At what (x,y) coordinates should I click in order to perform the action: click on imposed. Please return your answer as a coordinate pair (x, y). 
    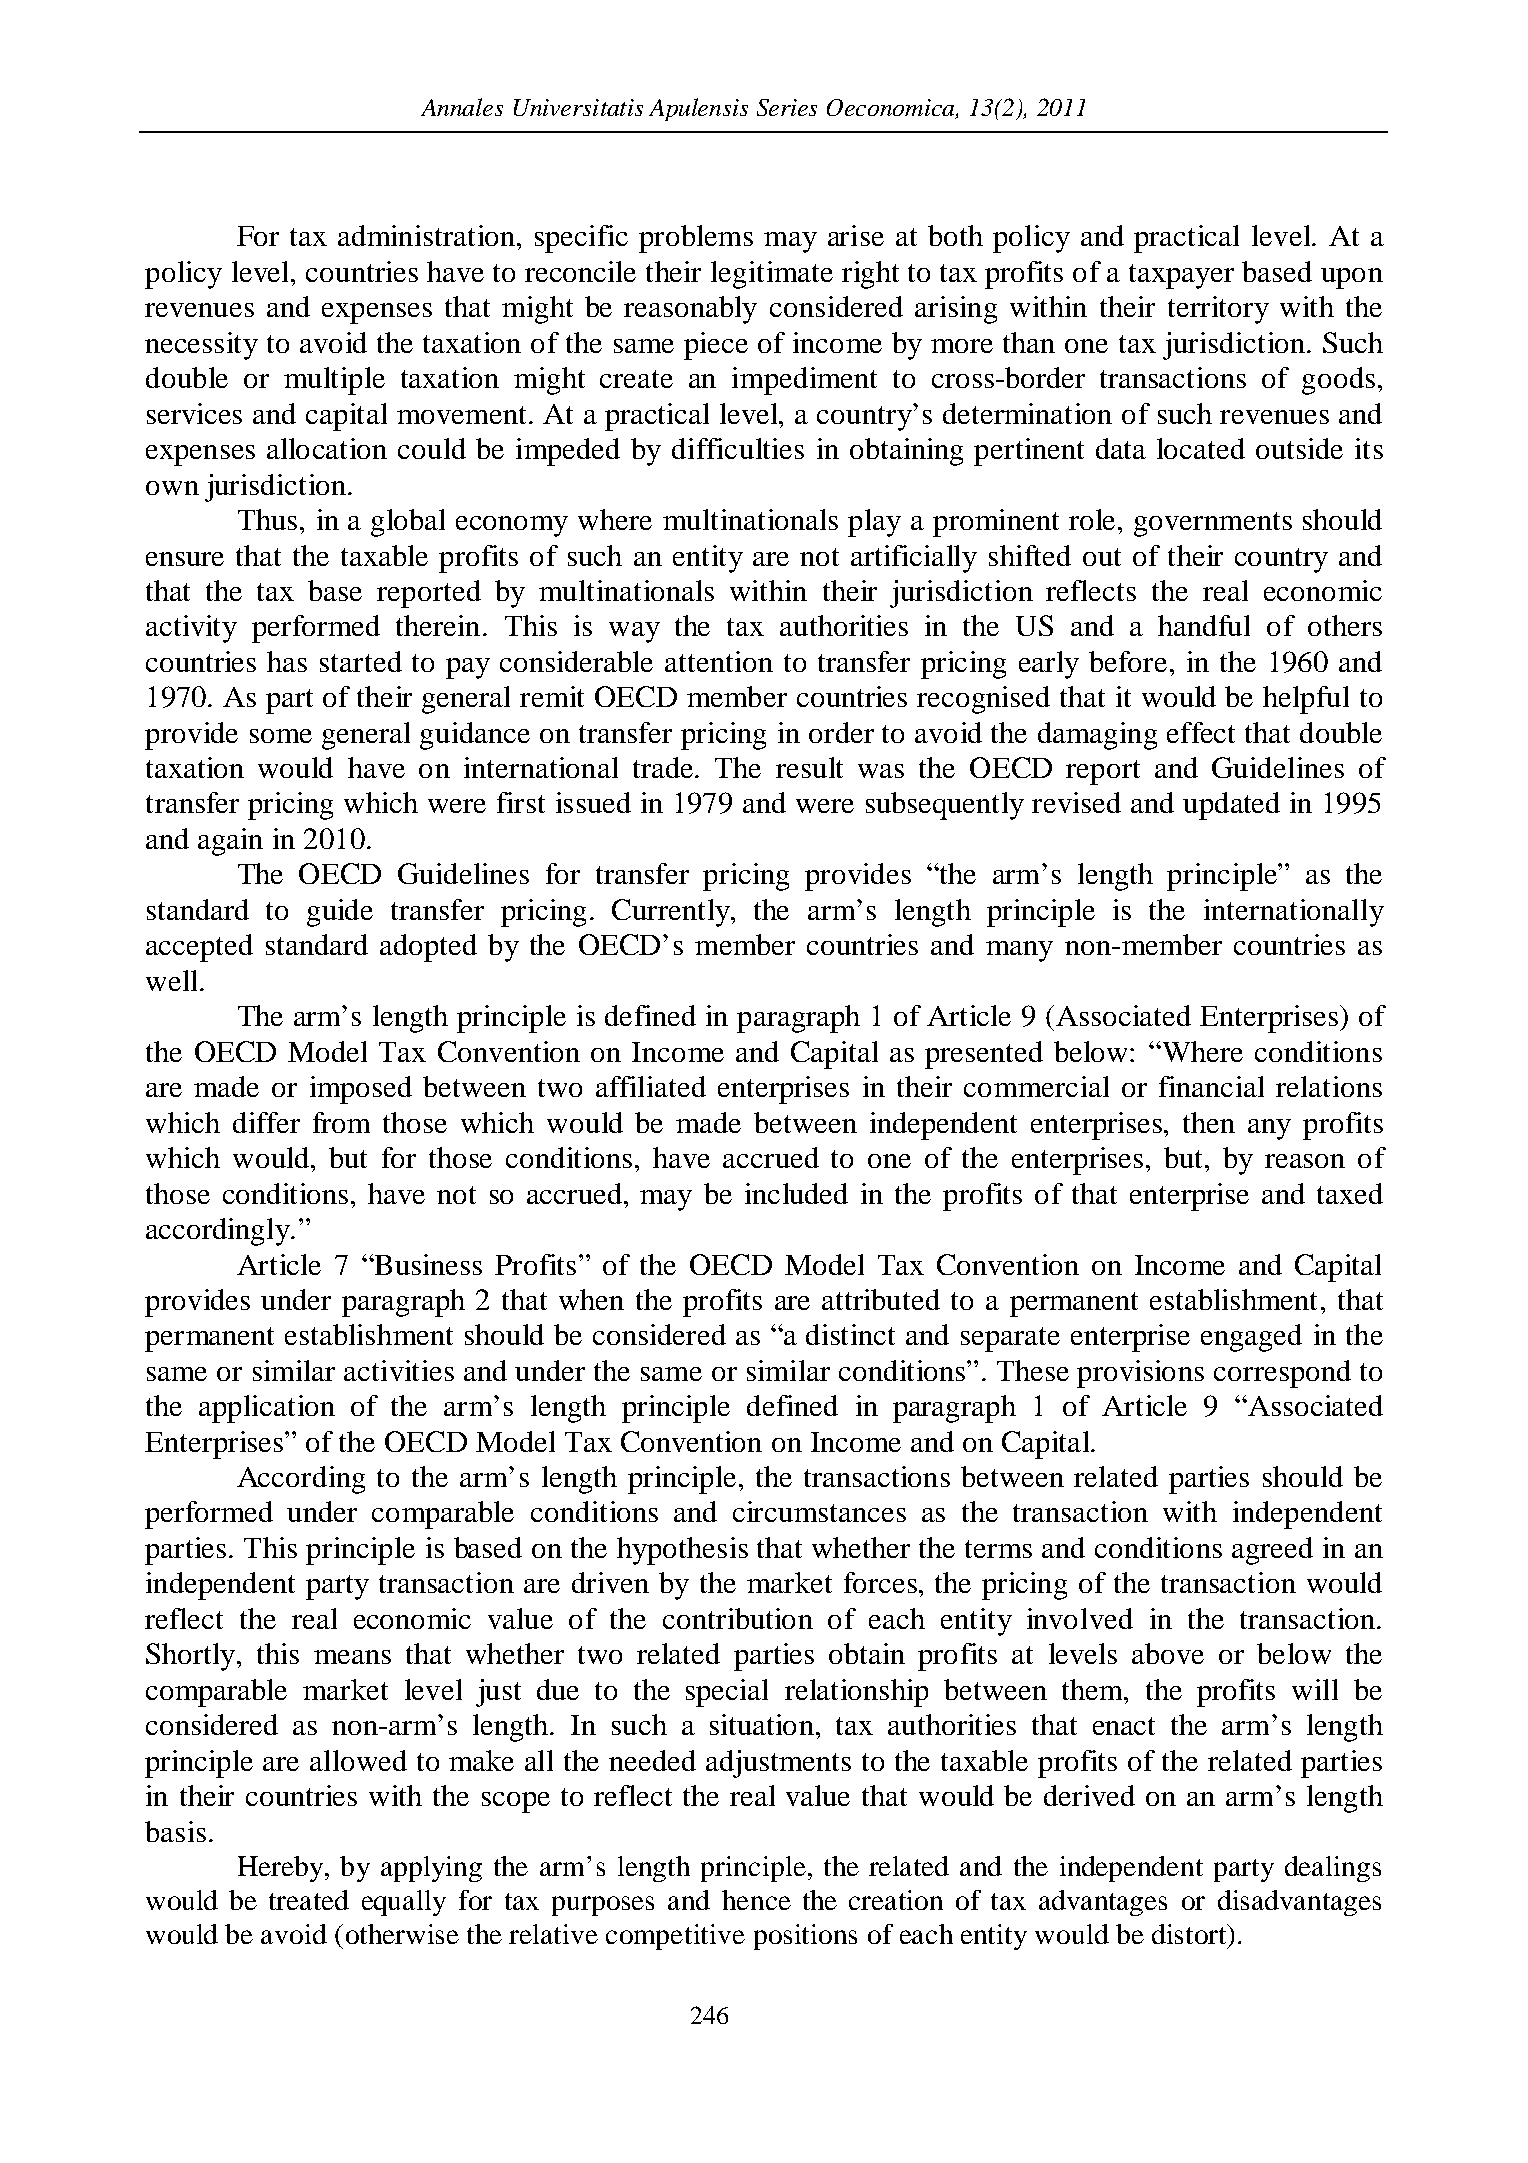
    Looking at the image, I should click on (361, 1090).
